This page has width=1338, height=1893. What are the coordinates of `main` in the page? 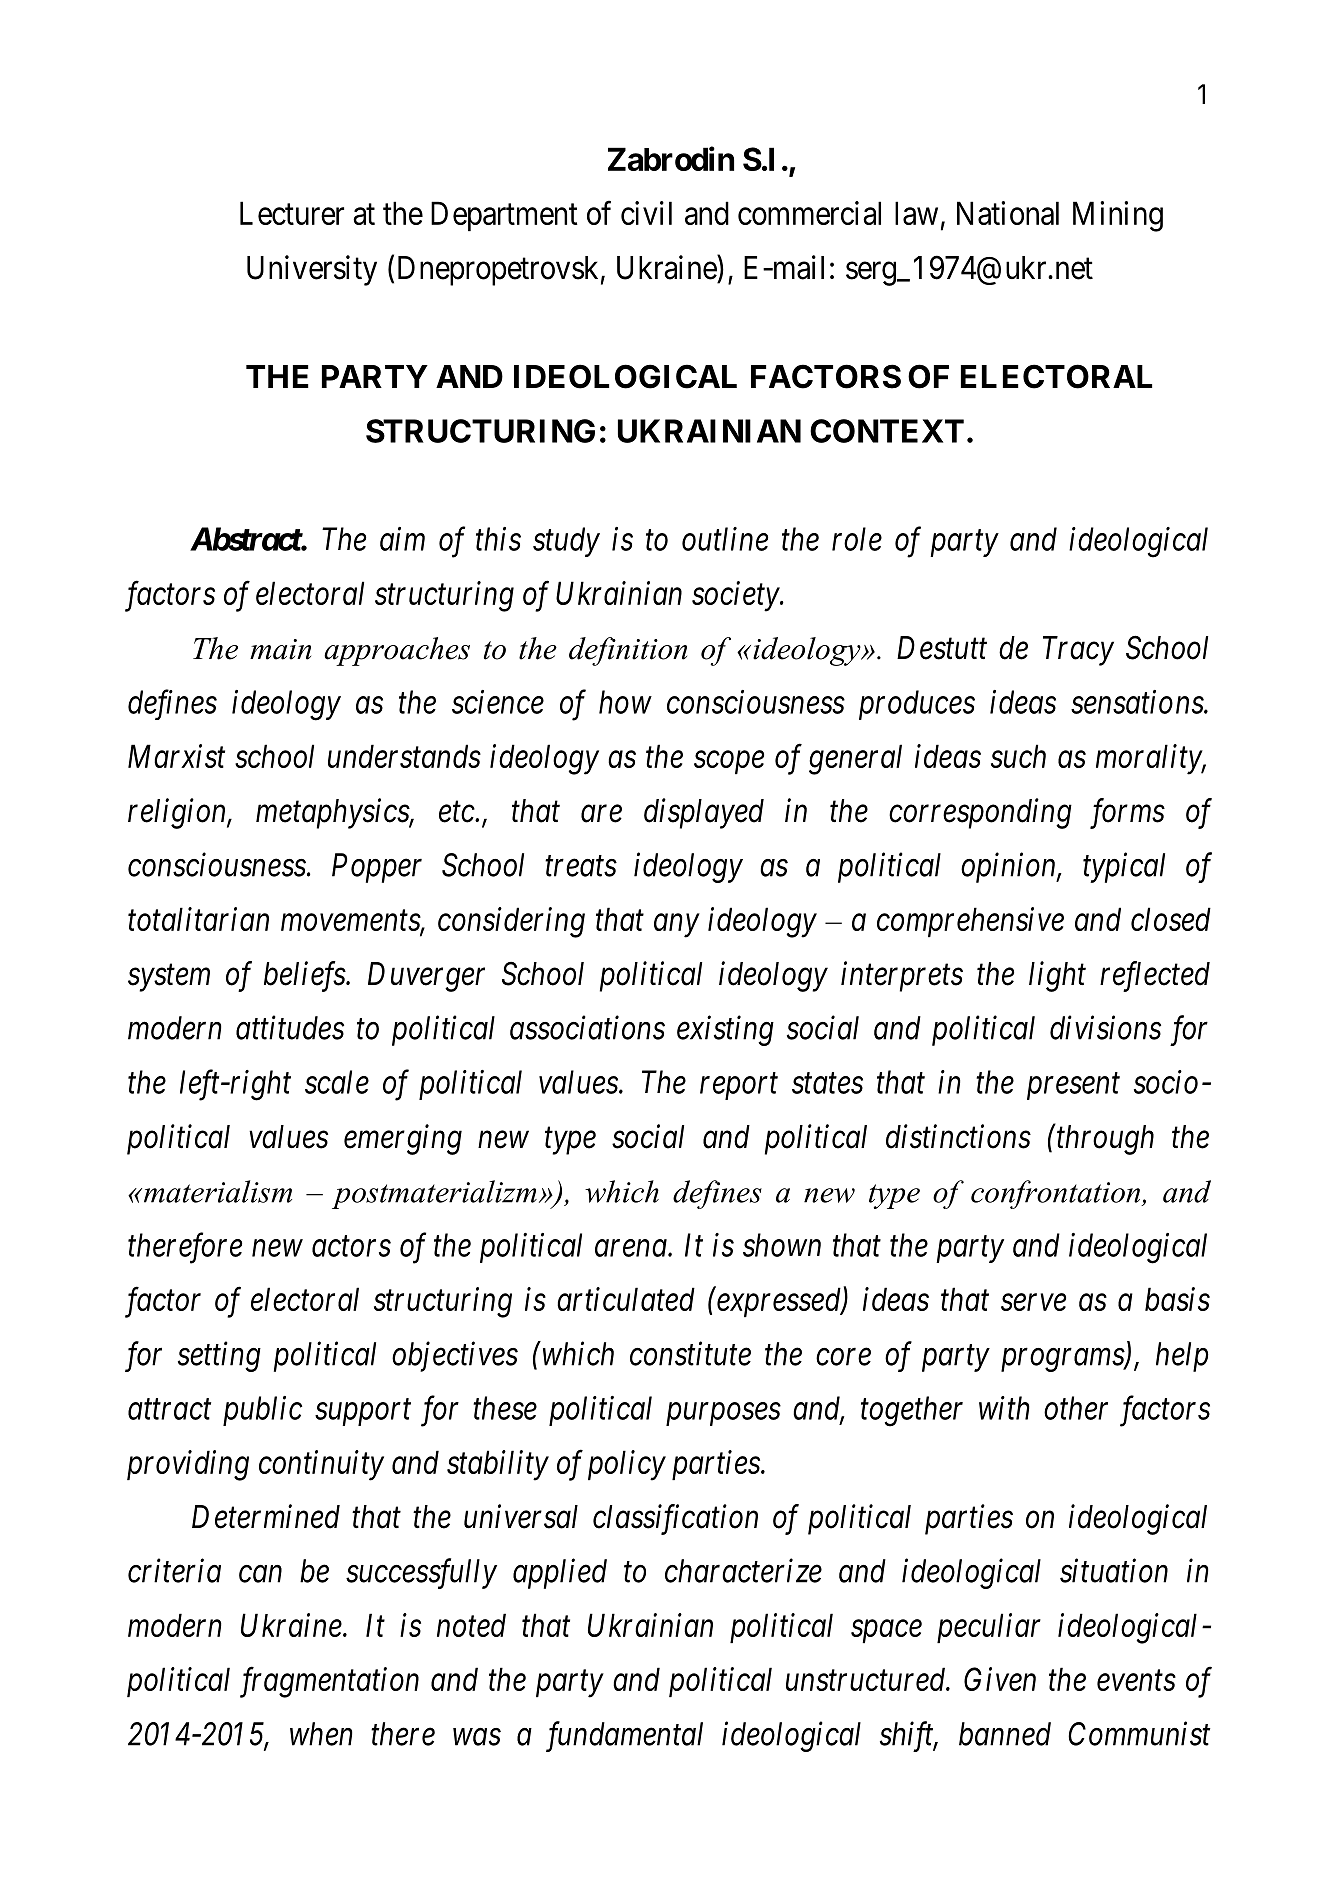 It's located at (280, 649).
